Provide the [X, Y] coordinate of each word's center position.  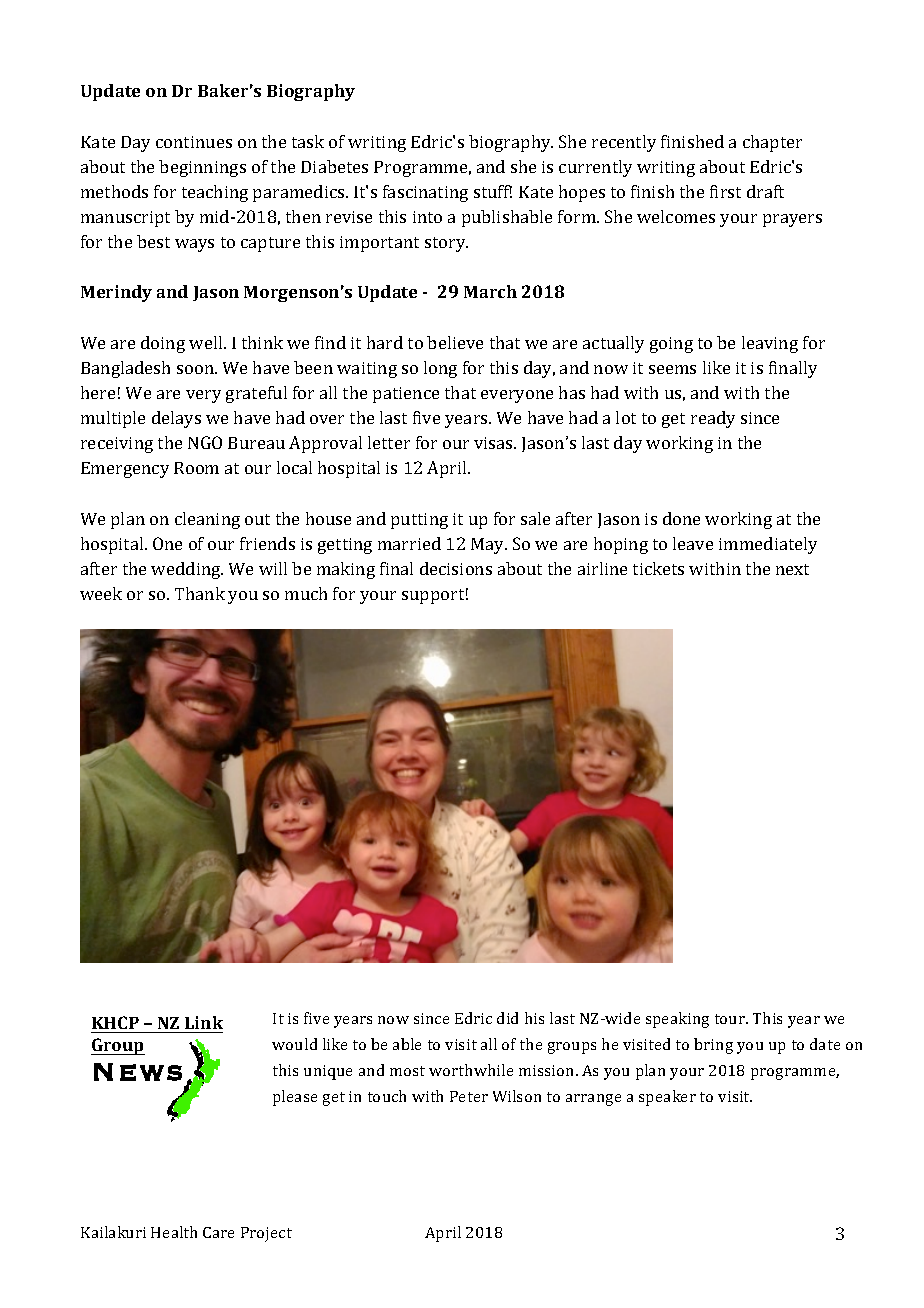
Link [204, 1022]
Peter [469, 1096]
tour [731, 1019]
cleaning [207, 520]
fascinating [425, 193]
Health [174, 1232]
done [681, 518]
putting [419, 521]
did [507, 1018]
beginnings [202, 168]
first [725, 191]
